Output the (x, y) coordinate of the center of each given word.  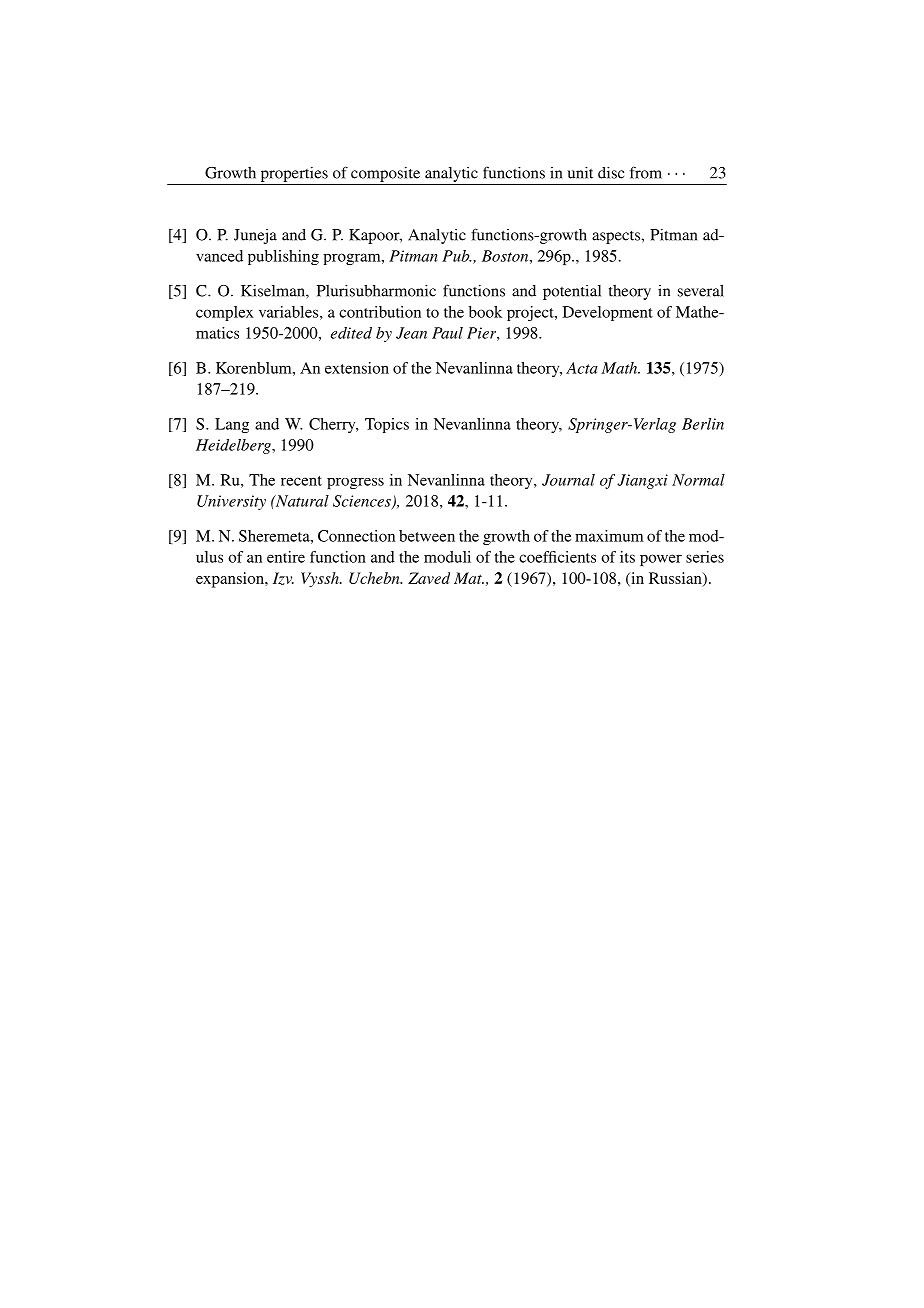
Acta (582, 368)
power (661, 560)
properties (294, 174)
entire (286, 557)
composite (385, 174)
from (646, 172)
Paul (447, 333)
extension (357, 368)
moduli (447, 557)
